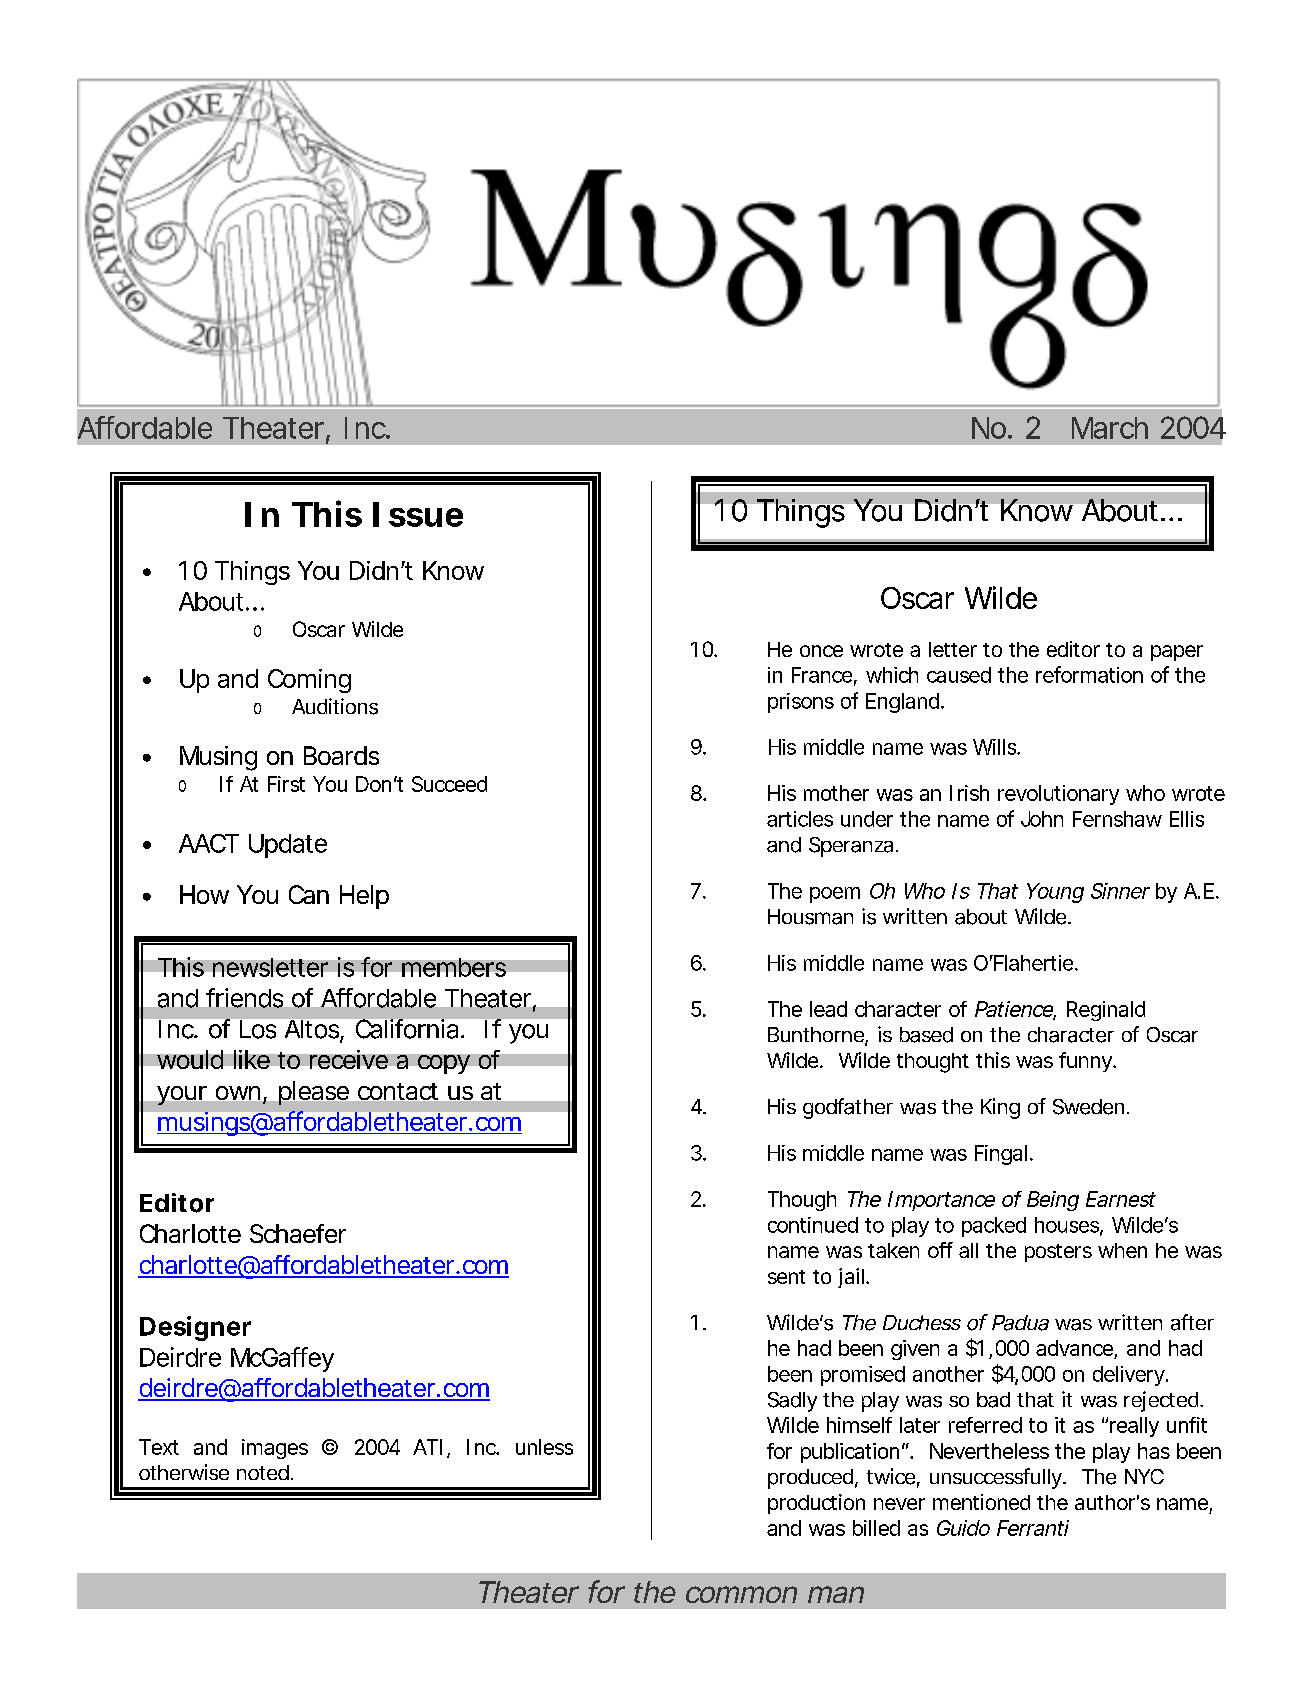  I want to click on friends, so click(244, 998).
